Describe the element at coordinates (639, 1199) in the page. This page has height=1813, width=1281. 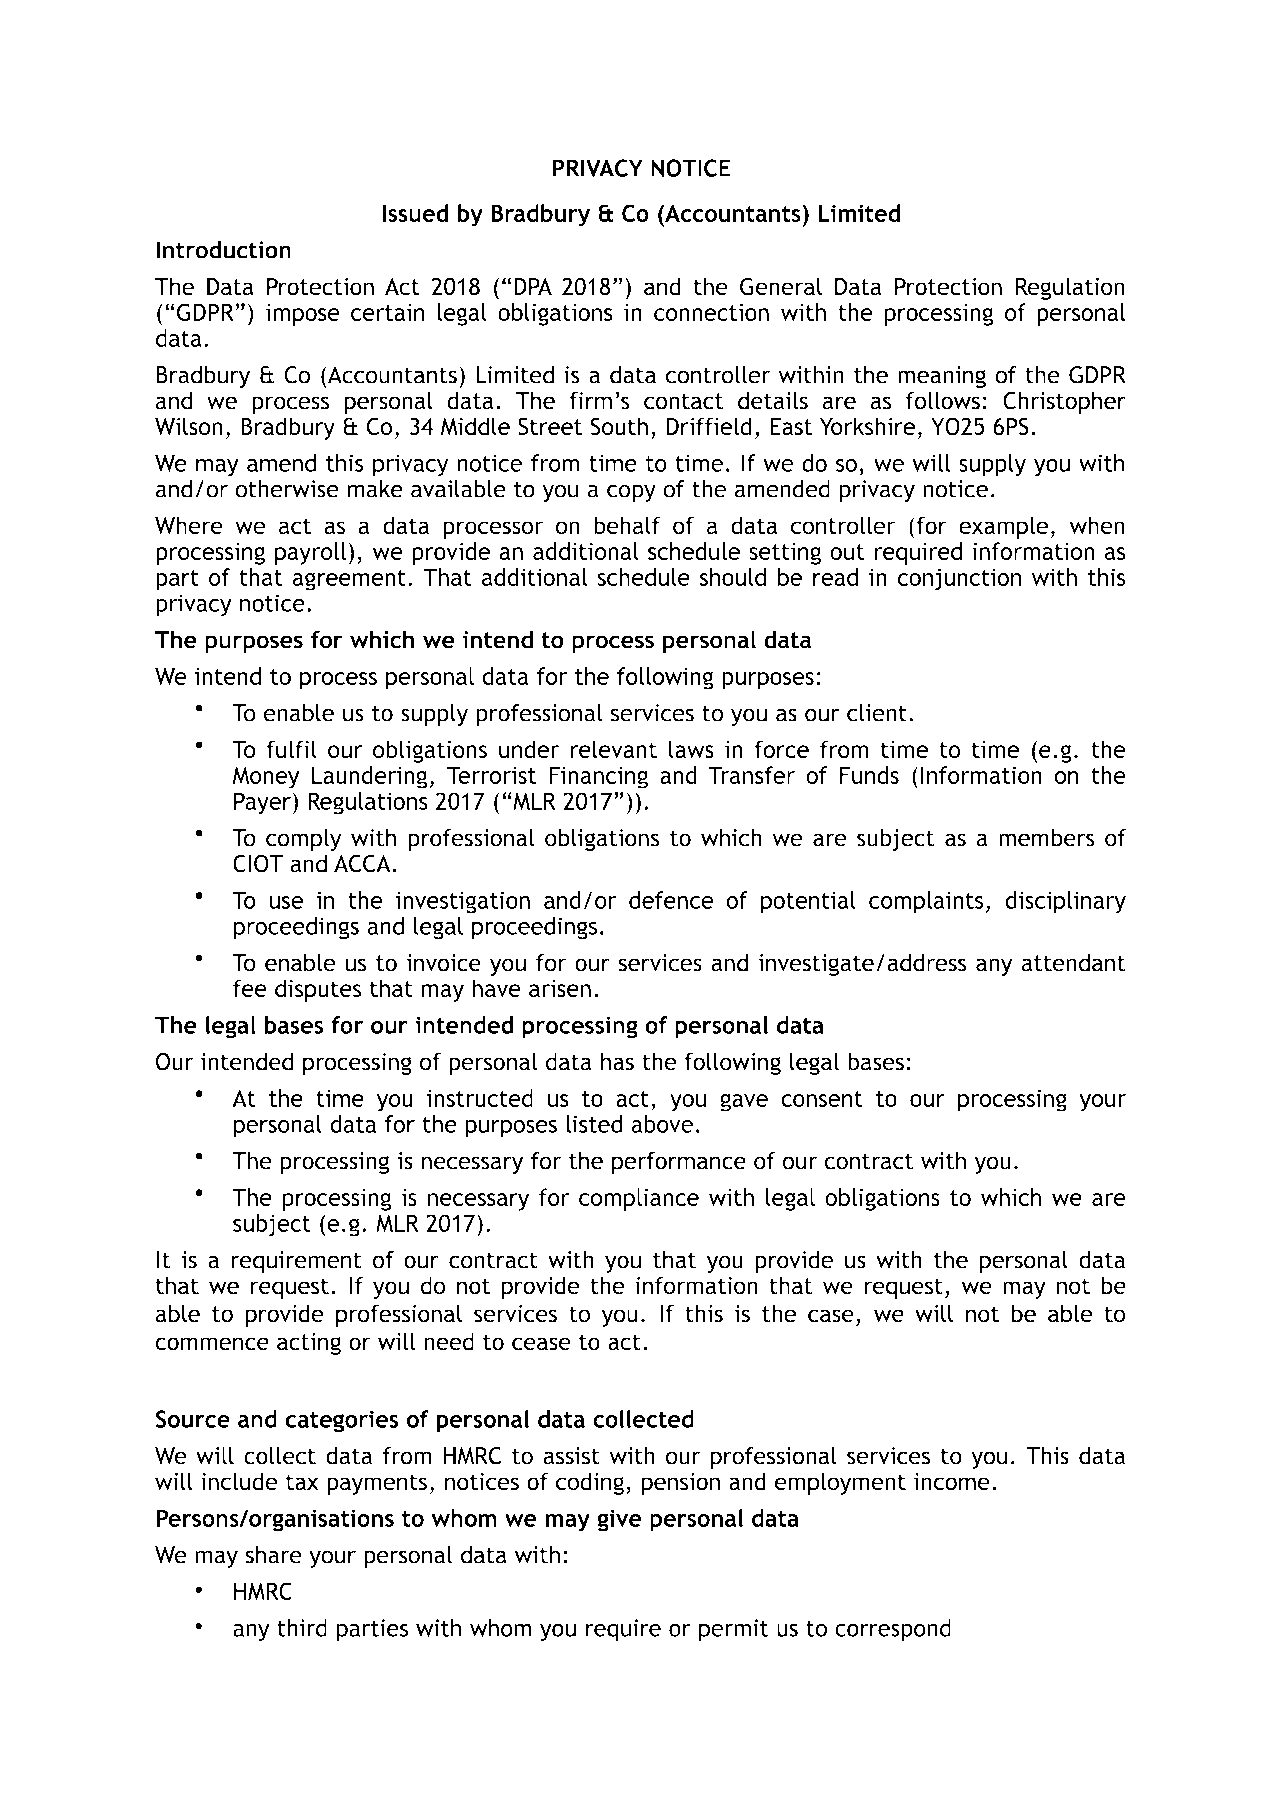
I see `compliance` at that location.
